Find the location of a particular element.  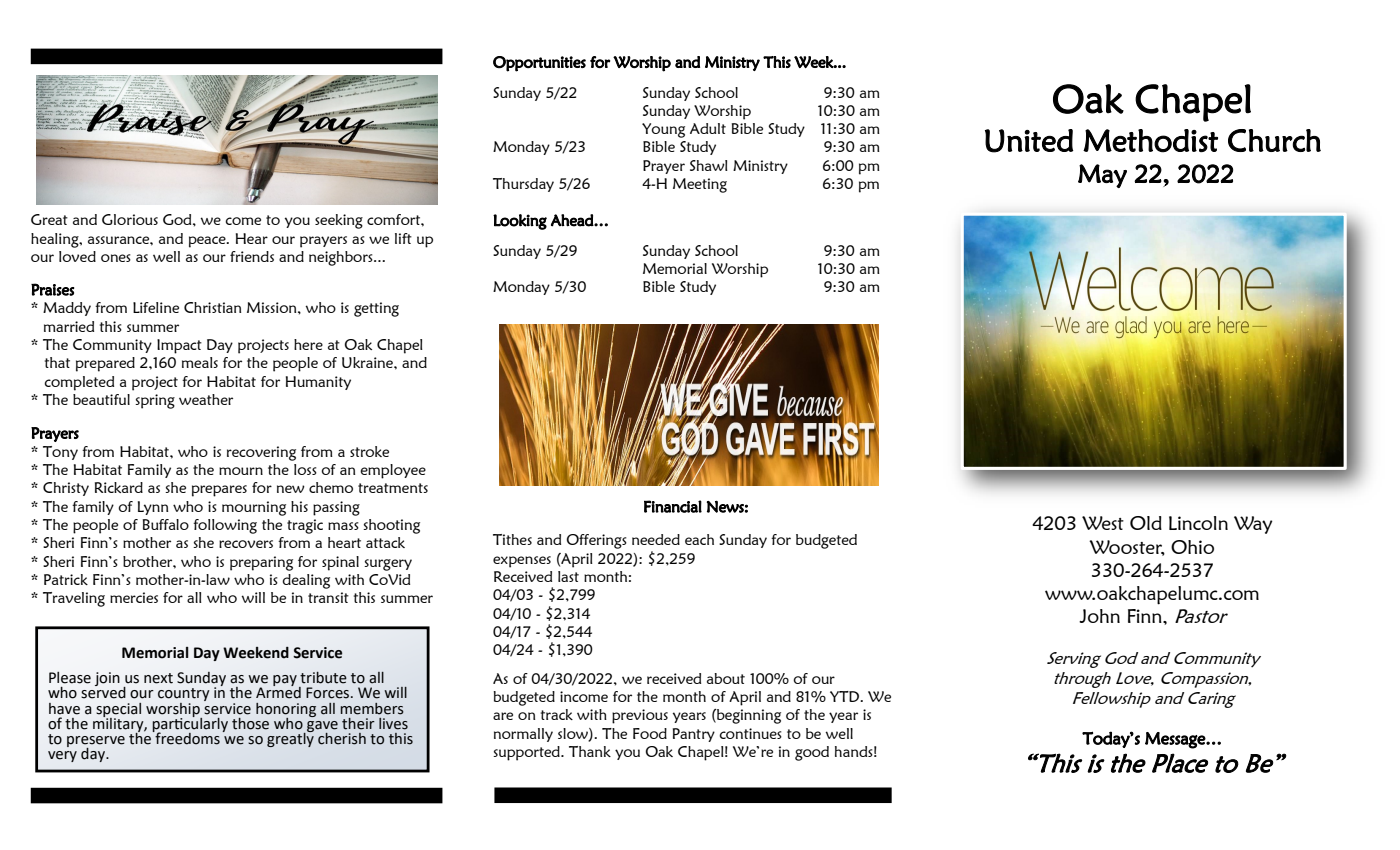

Ohio is located at coordinates (1192, 547).
